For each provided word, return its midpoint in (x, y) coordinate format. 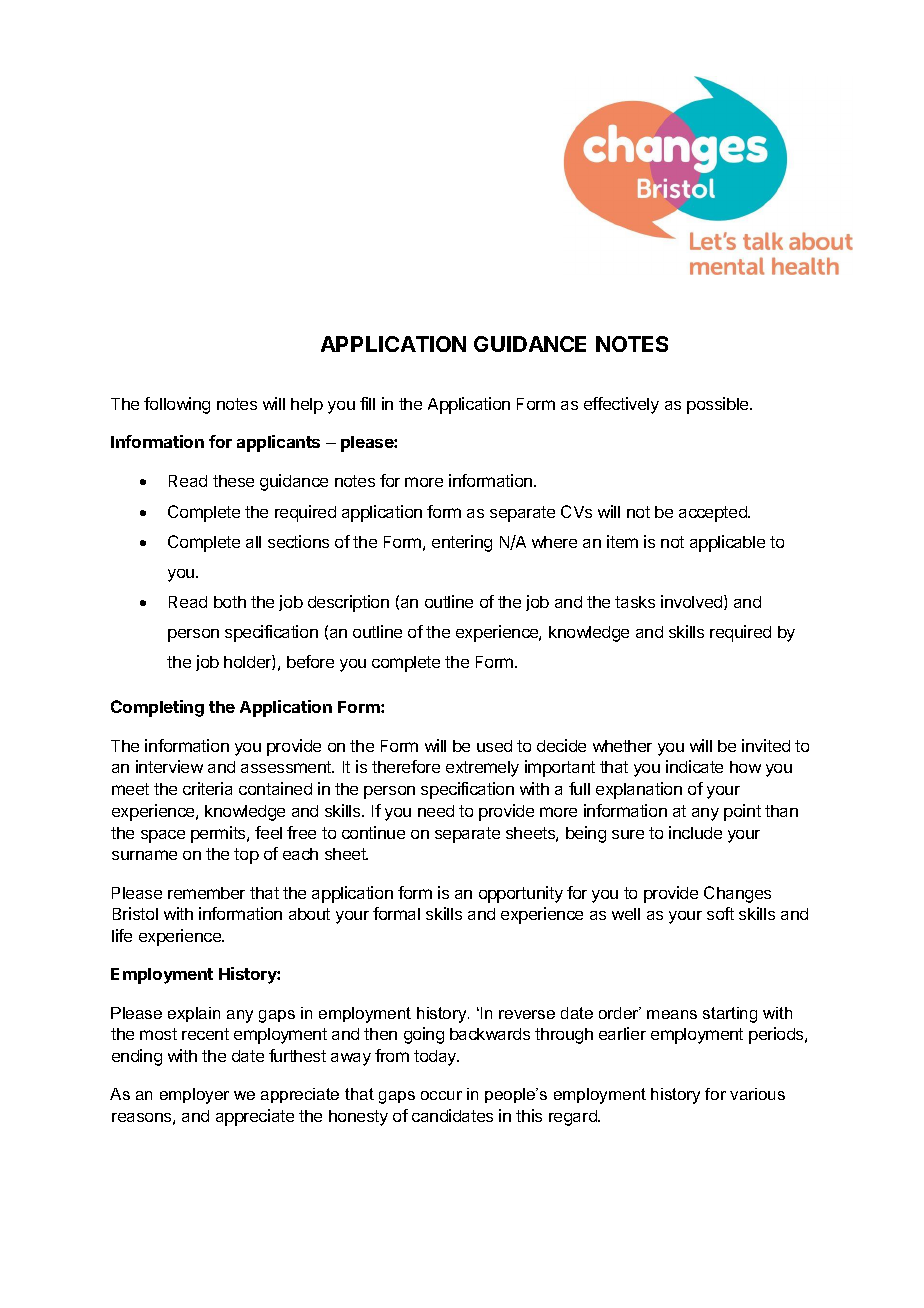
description (348, 603)
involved (693, 602)
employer (194, 1096)
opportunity (521, 894)
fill (367, 403)
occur (441, 1095)
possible (719, 405)
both (230, 602)
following (177, 405)
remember (206, 893)
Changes (737, 894)
